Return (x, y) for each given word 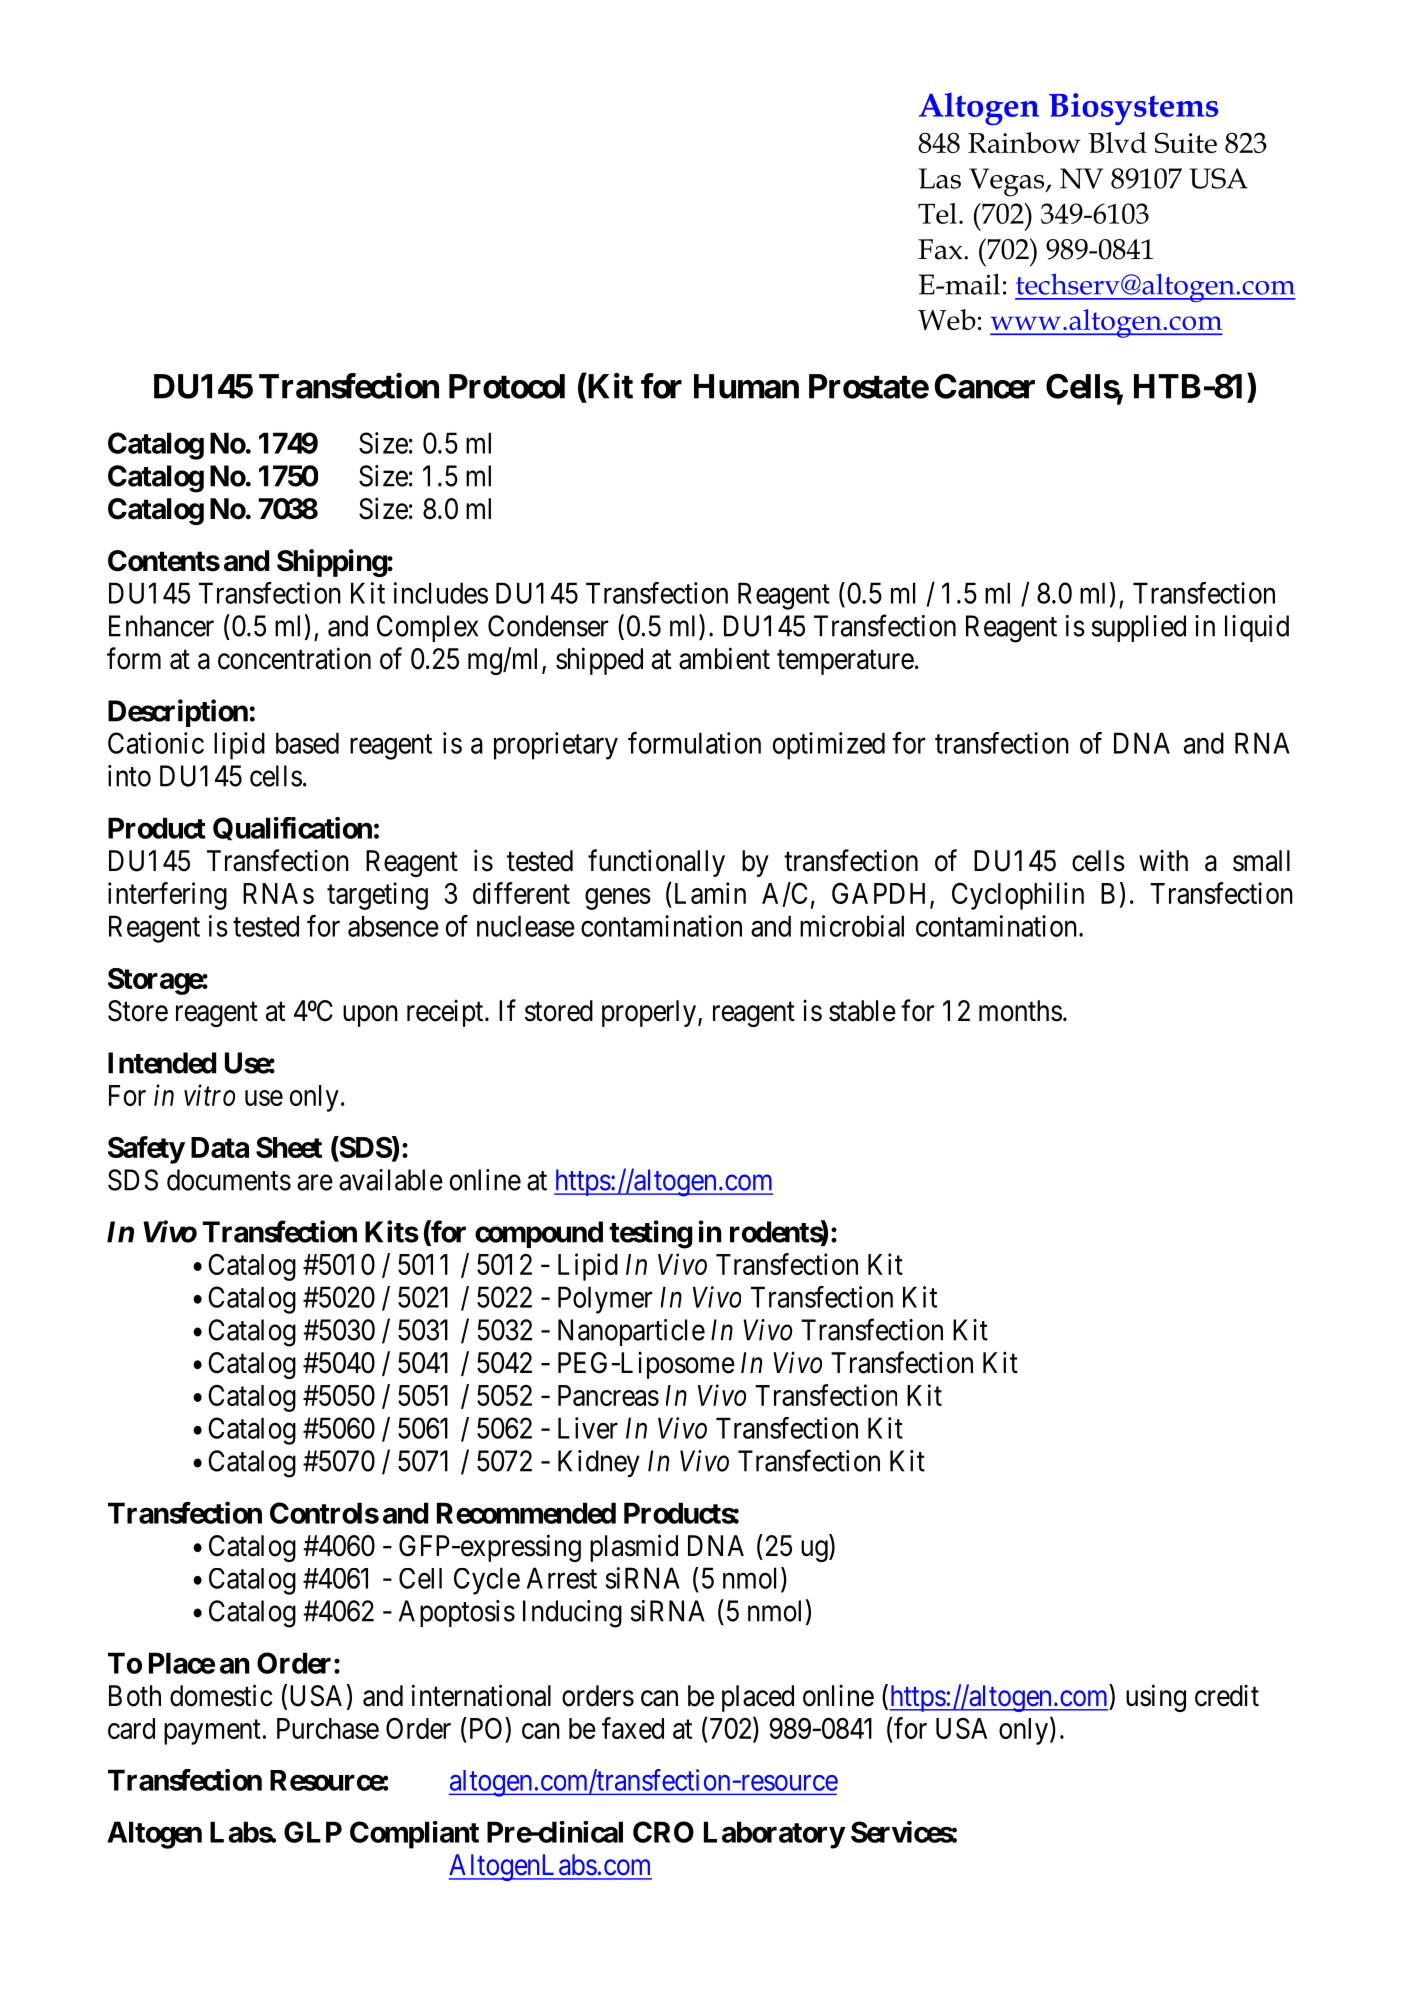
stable (862, 1011)
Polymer (605, 1300)
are (315, 1183)
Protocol (507, 386)
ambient (724, 658)
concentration (294, 658)
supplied (1138, 628)
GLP (313, 1832)
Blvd (1118, 142)
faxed (633, 1728)
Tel (937, 213)
